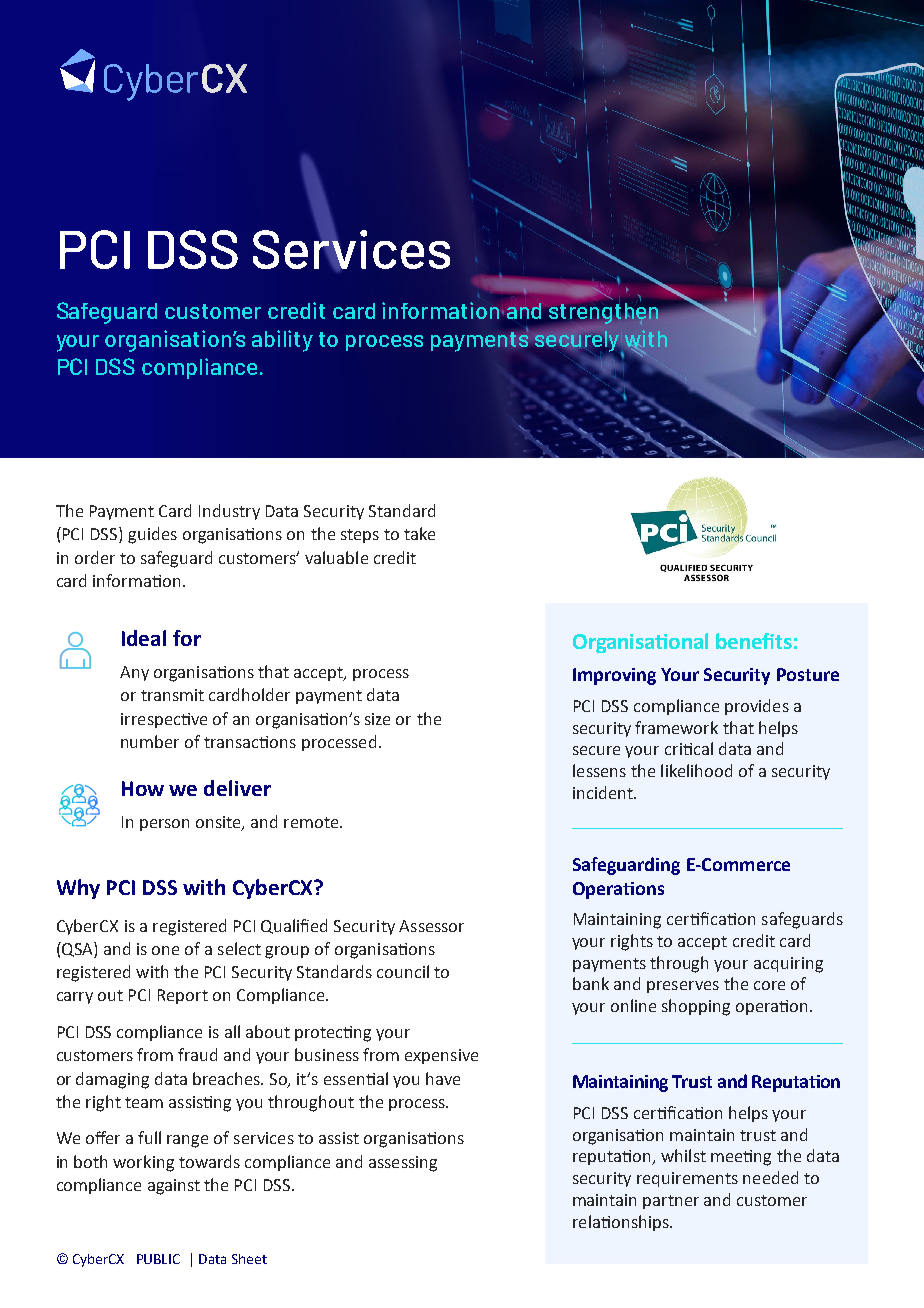  I want to click on benefits, so click(754, 641).
